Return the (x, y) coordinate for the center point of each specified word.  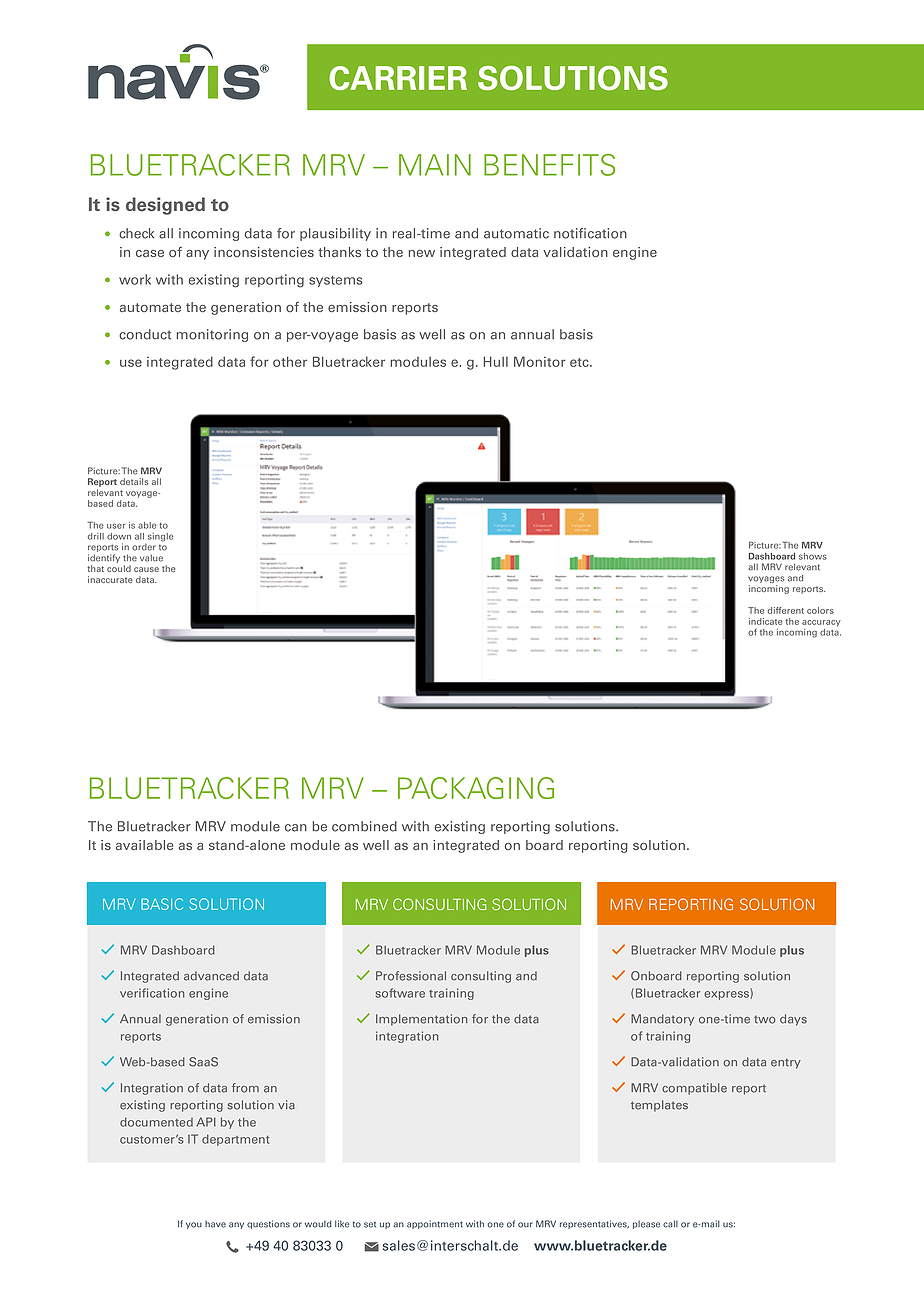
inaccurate (110, 579)
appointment (435, 1224)
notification (590, 233)
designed (165, 206)
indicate (766, 621)
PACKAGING (476, 788)
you (194, 1225)
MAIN (435, 165)
